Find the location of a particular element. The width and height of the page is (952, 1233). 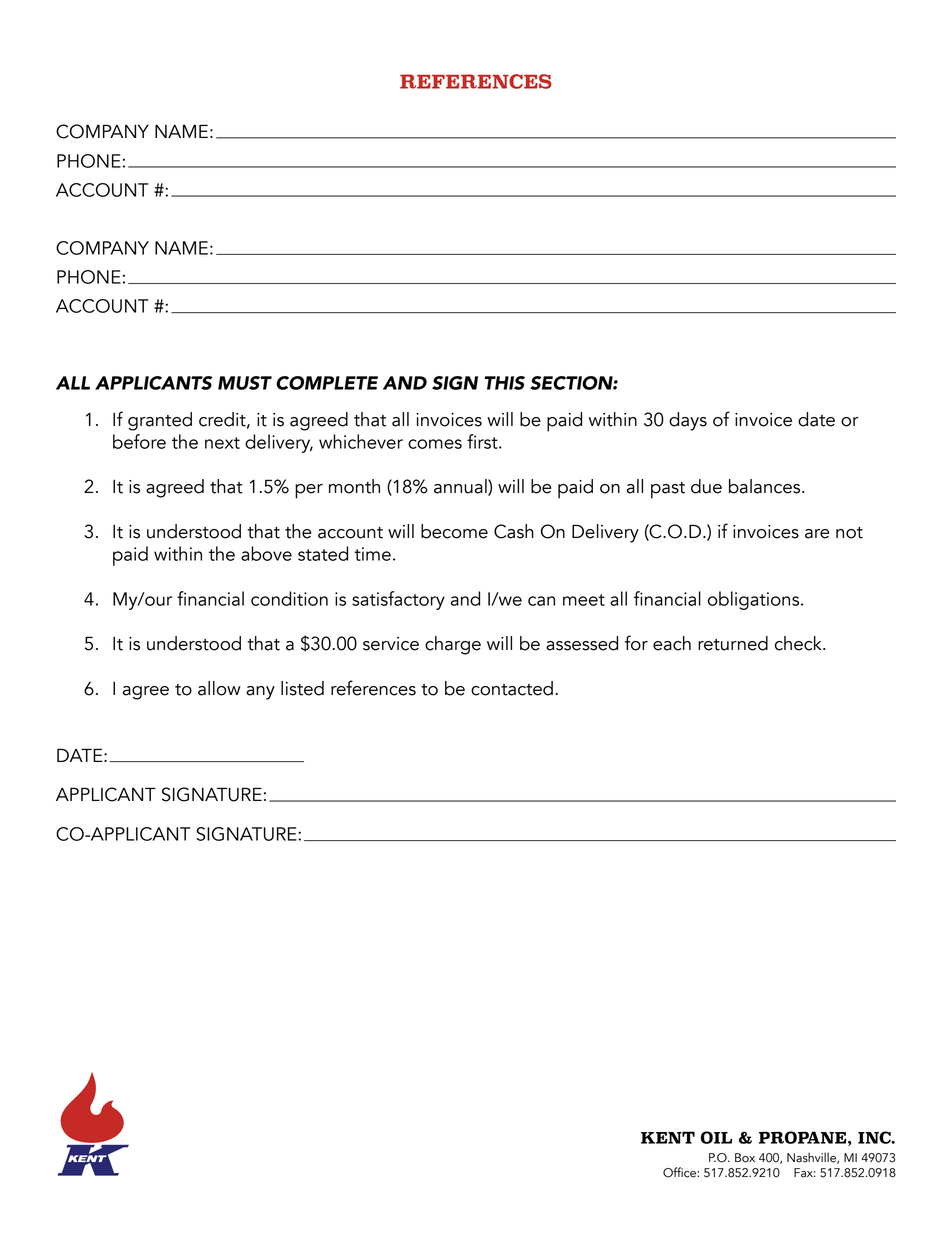

allow is located at coordinates (219, 688).
